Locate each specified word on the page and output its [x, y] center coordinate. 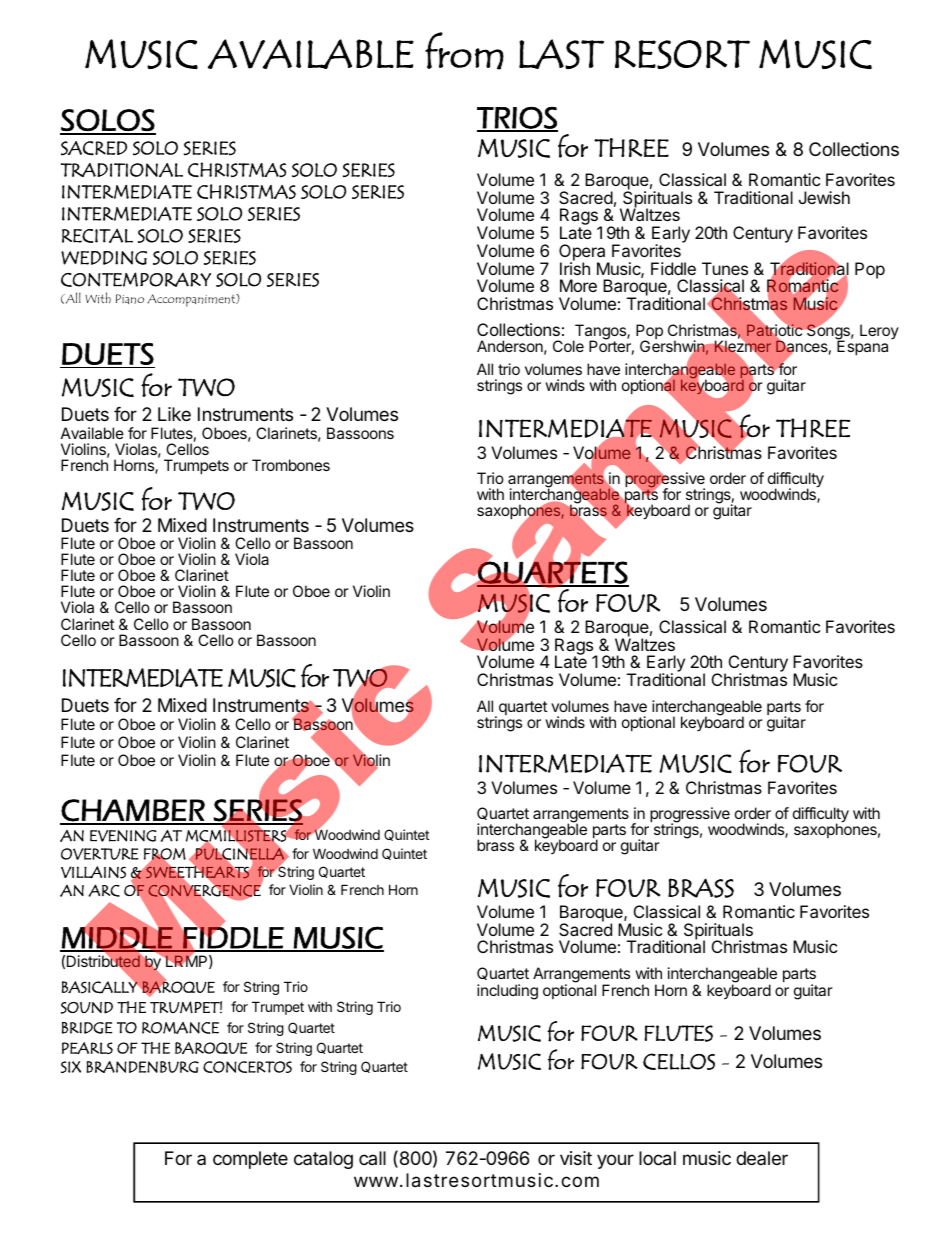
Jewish [824, 197]
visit [576, 1158]
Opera [583, 253]
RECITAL [97, 235]
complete [250, 1160]
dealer [762, 1158]
